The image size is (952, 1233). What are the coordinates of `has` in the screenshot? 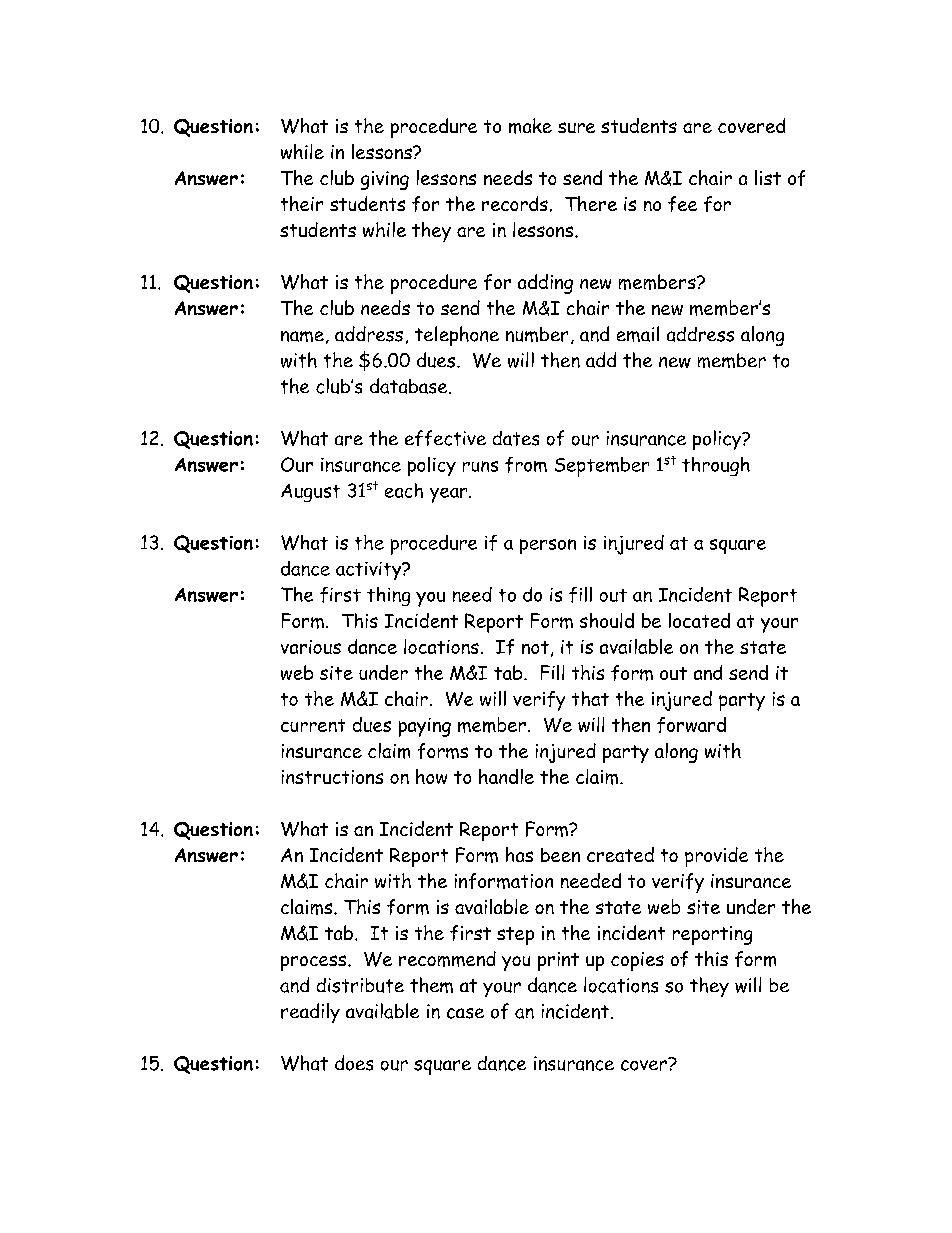 It's located at (519, 854).
